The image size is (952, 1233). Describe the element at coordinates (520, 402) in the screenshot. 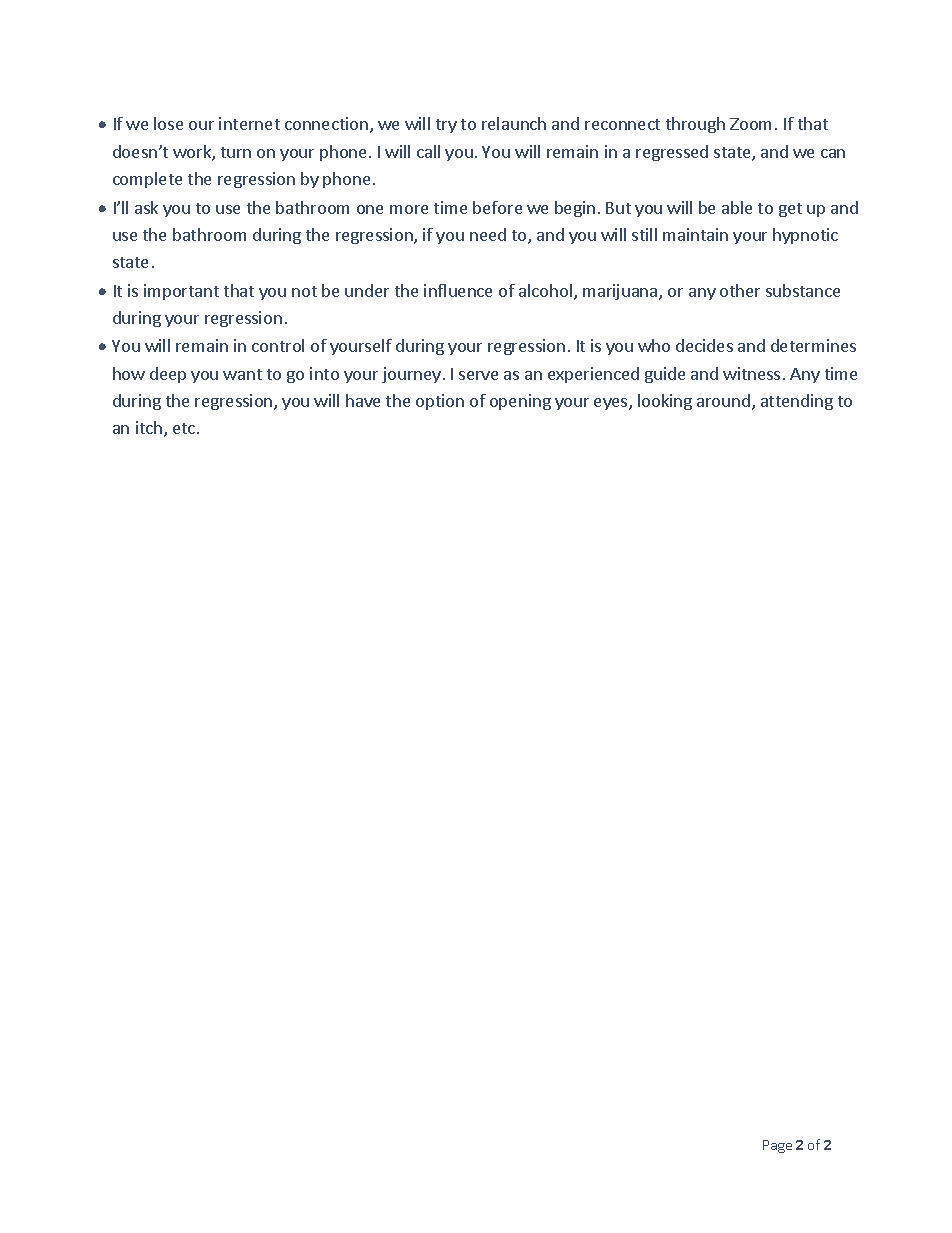

I see `opening` at that location.
